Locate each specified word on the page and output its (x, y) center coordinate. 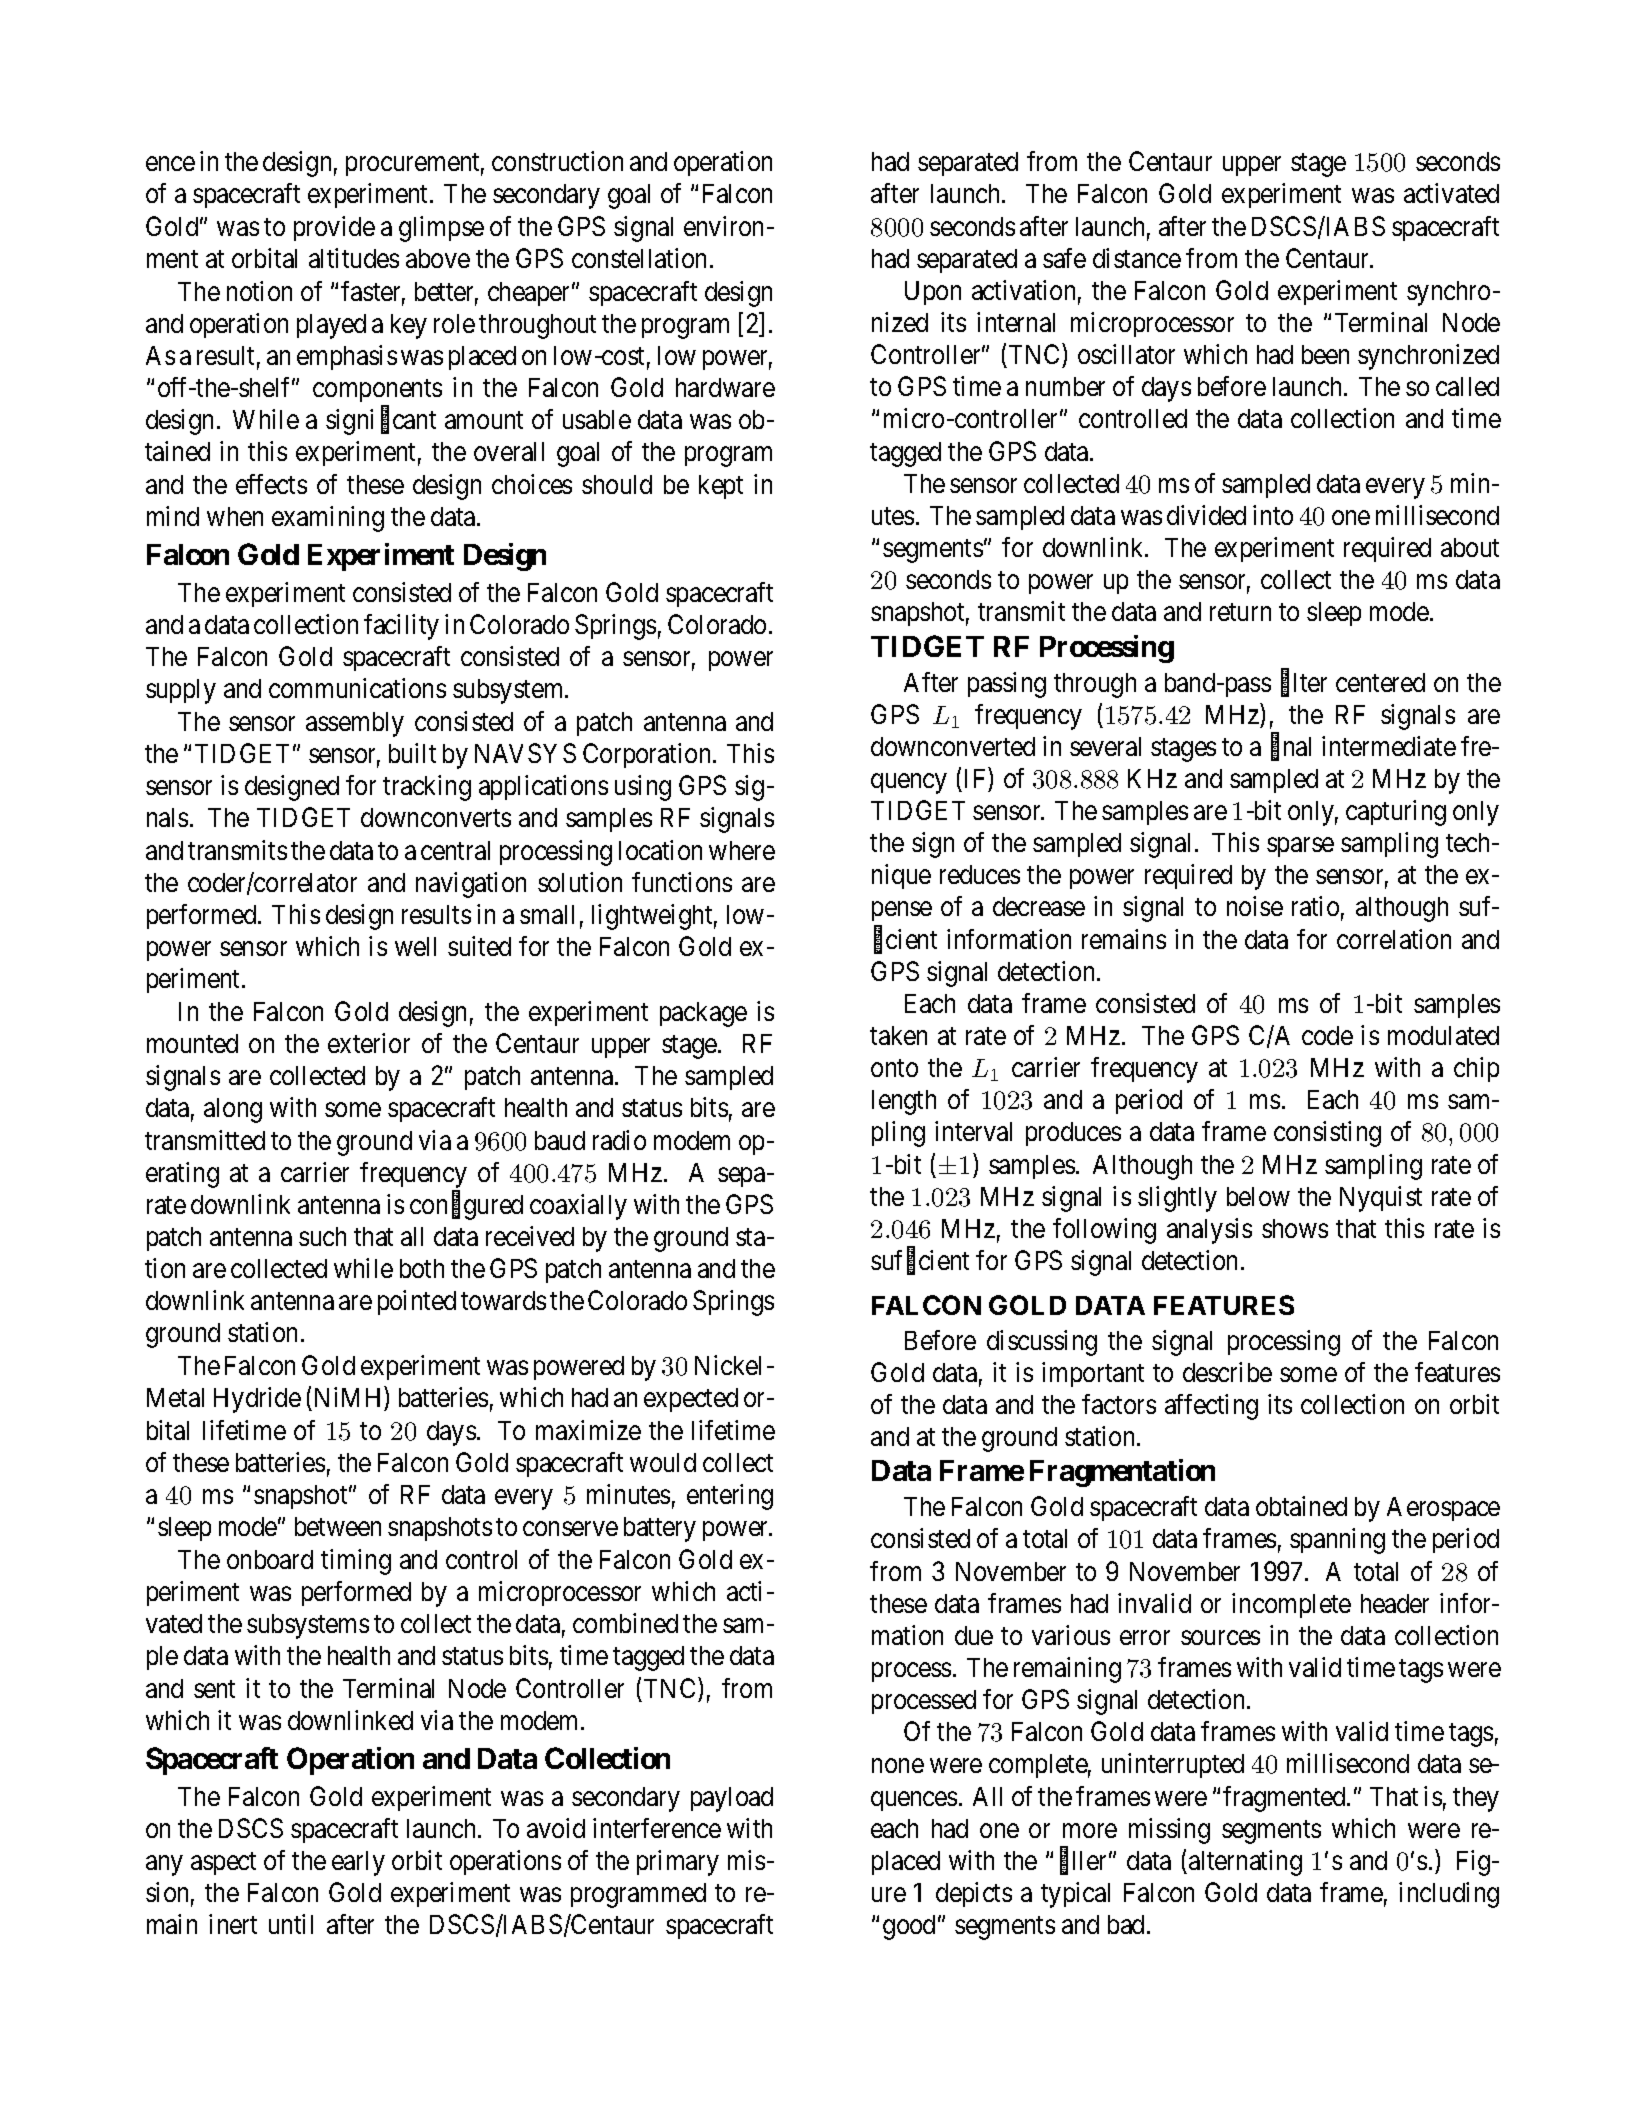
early (358, 1863)
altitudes (354, 258)
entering (730, 1497)
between (338, 1526)
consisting (1327, 1134)
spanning (1337, 1541)
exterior (369, 1043)
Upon (933, 293)
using (643, 788)
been (1325, 354)
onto (894, 1068)
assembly (355, 724)
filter (1304, 683)
